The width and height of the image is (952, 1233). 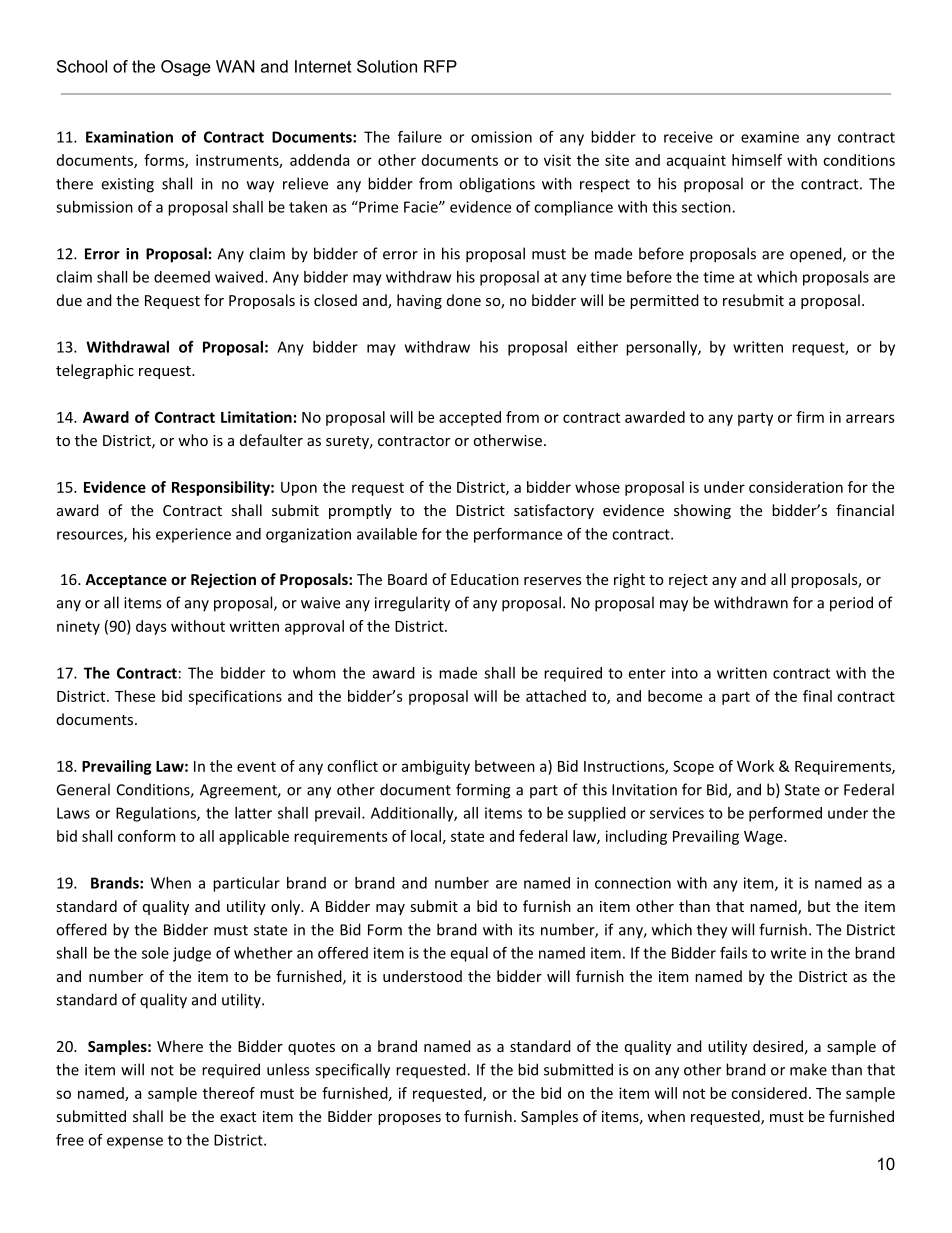 What do you see at coordinates (485, 579) in the image?
I see `Education` at bounding box center [485, 579].
